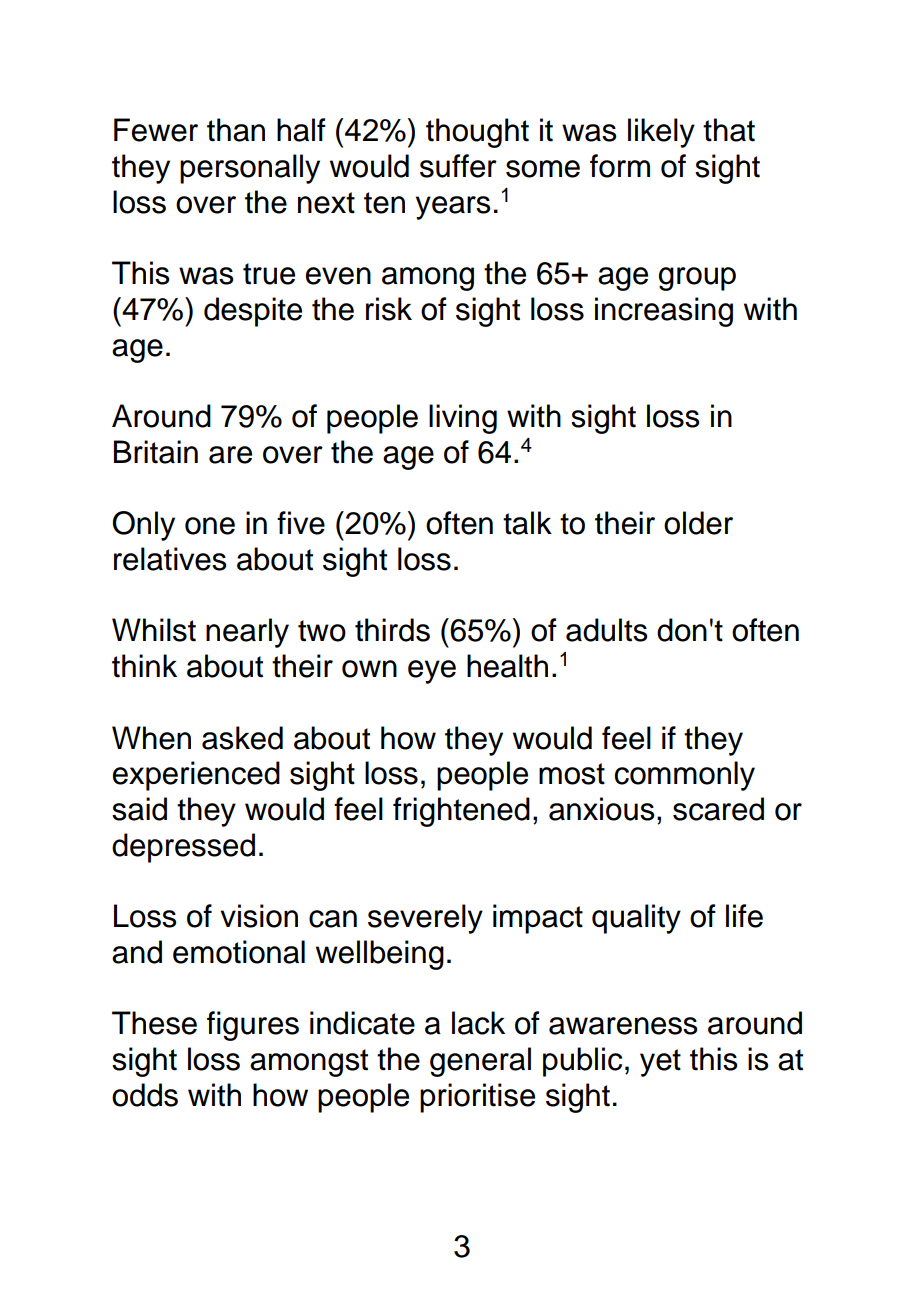 The height and width of the page is (1308, 924). I want to click on eye, so click(432, 672).
